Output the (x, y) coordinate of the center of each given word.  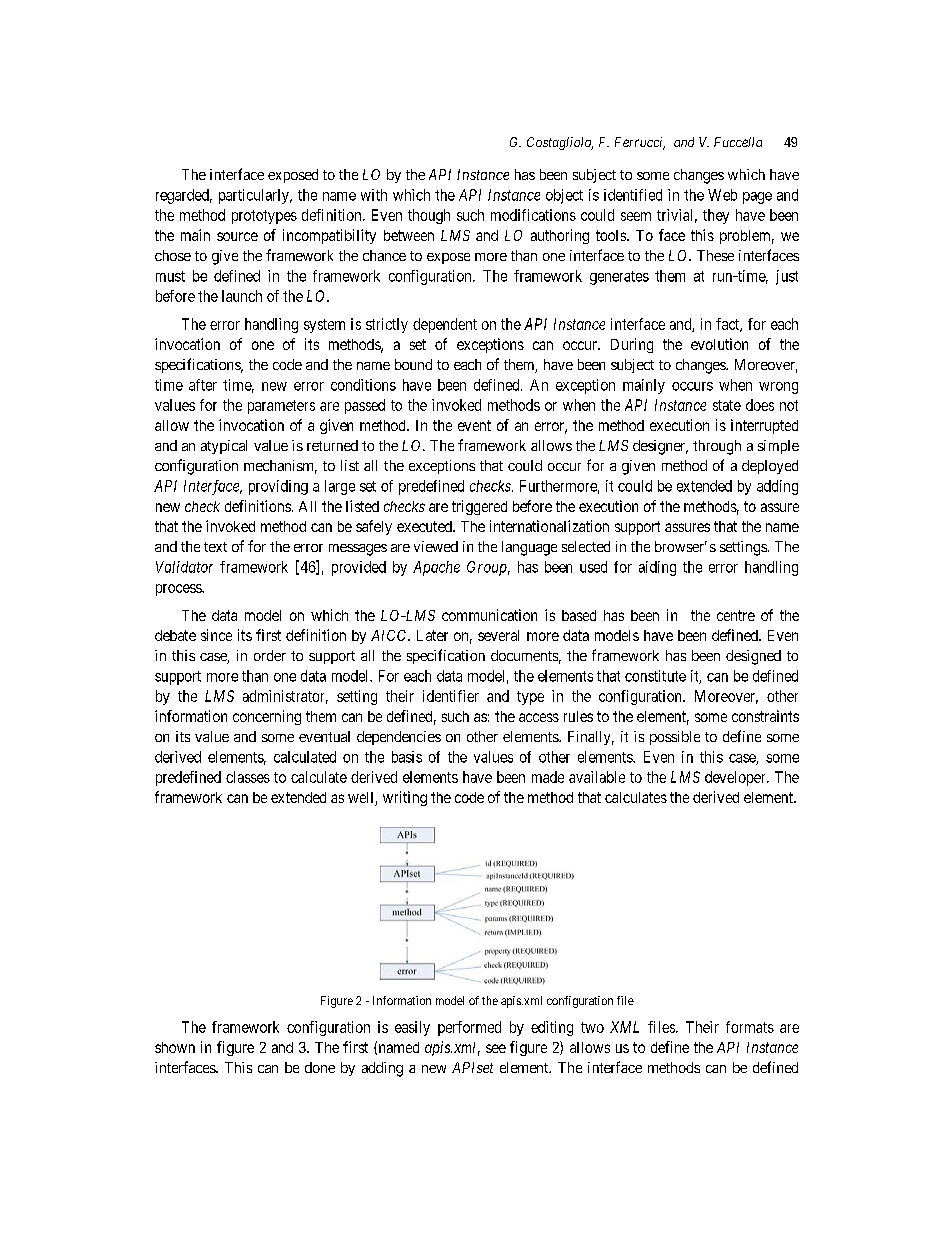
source (237, 236)
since (216, 635)
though (429, 216)
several (498, 635)
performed (469, 1028)
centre (736, 615)
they (716, 216)
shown (175, 1047)
